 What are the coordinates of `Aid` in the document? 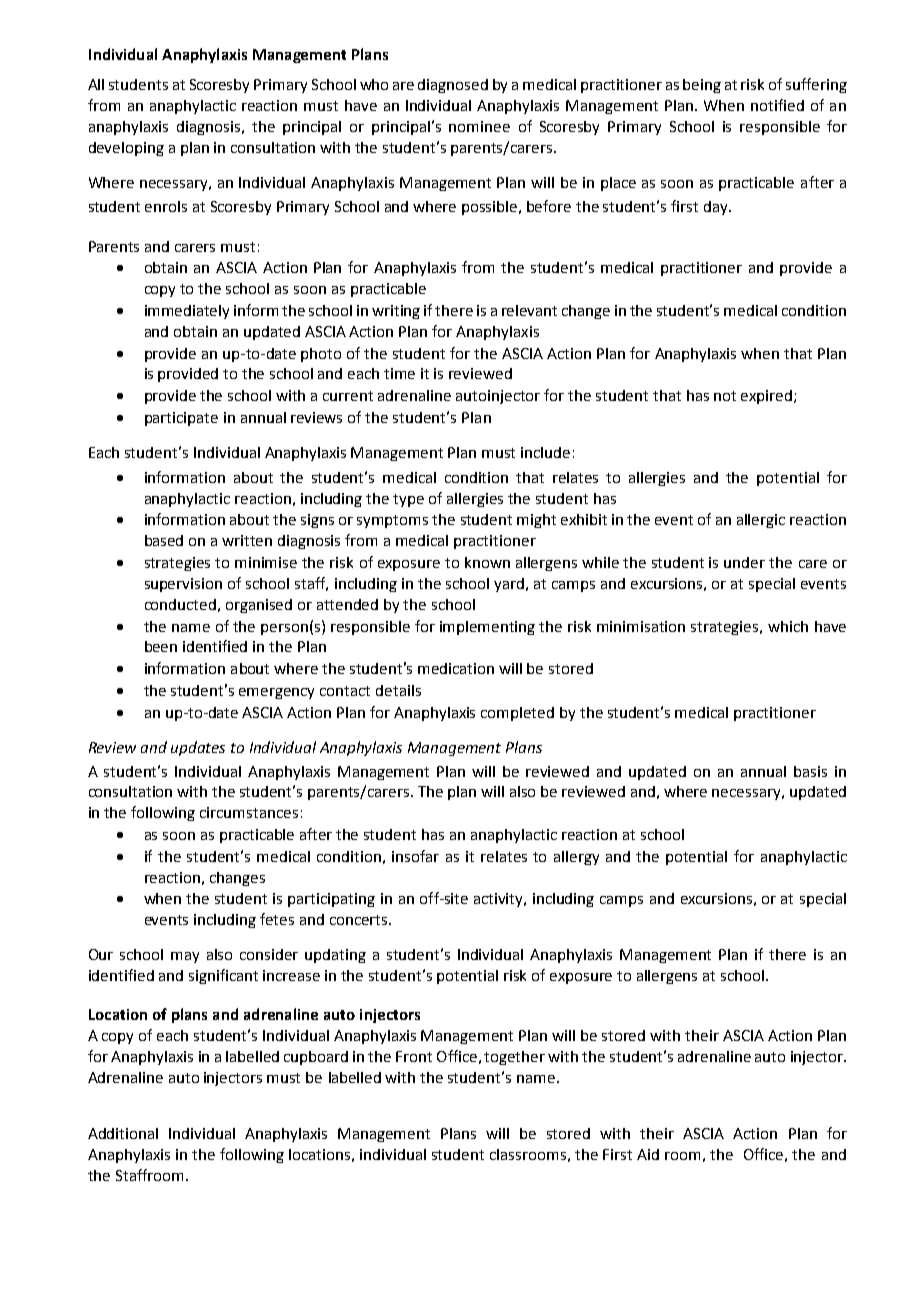 It's located at (648, 1154).
